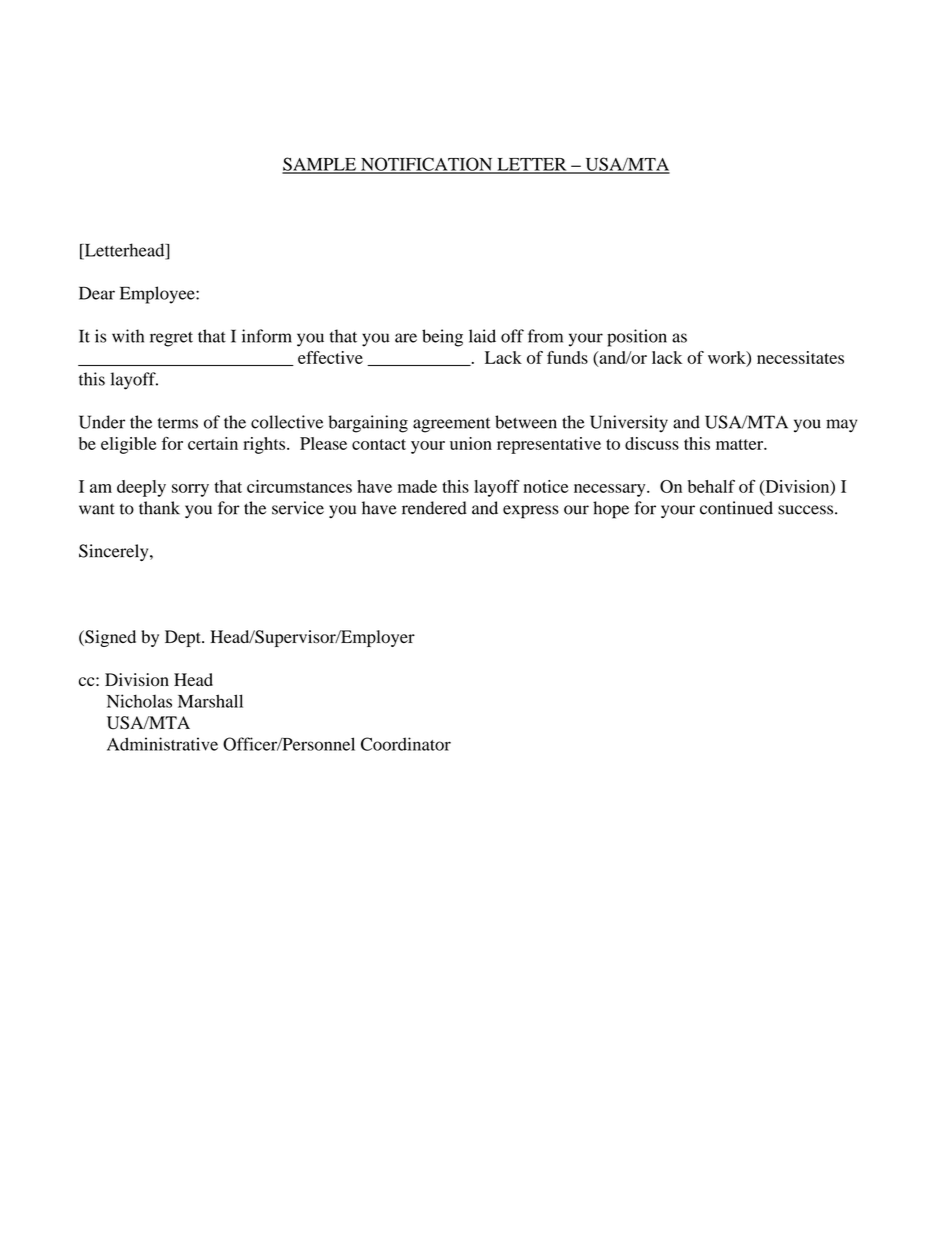 This page has height=1233, width=952. What do you see at coordinates (482, 336) in the page?
I see `laid` at bounding box center [482, 336].
